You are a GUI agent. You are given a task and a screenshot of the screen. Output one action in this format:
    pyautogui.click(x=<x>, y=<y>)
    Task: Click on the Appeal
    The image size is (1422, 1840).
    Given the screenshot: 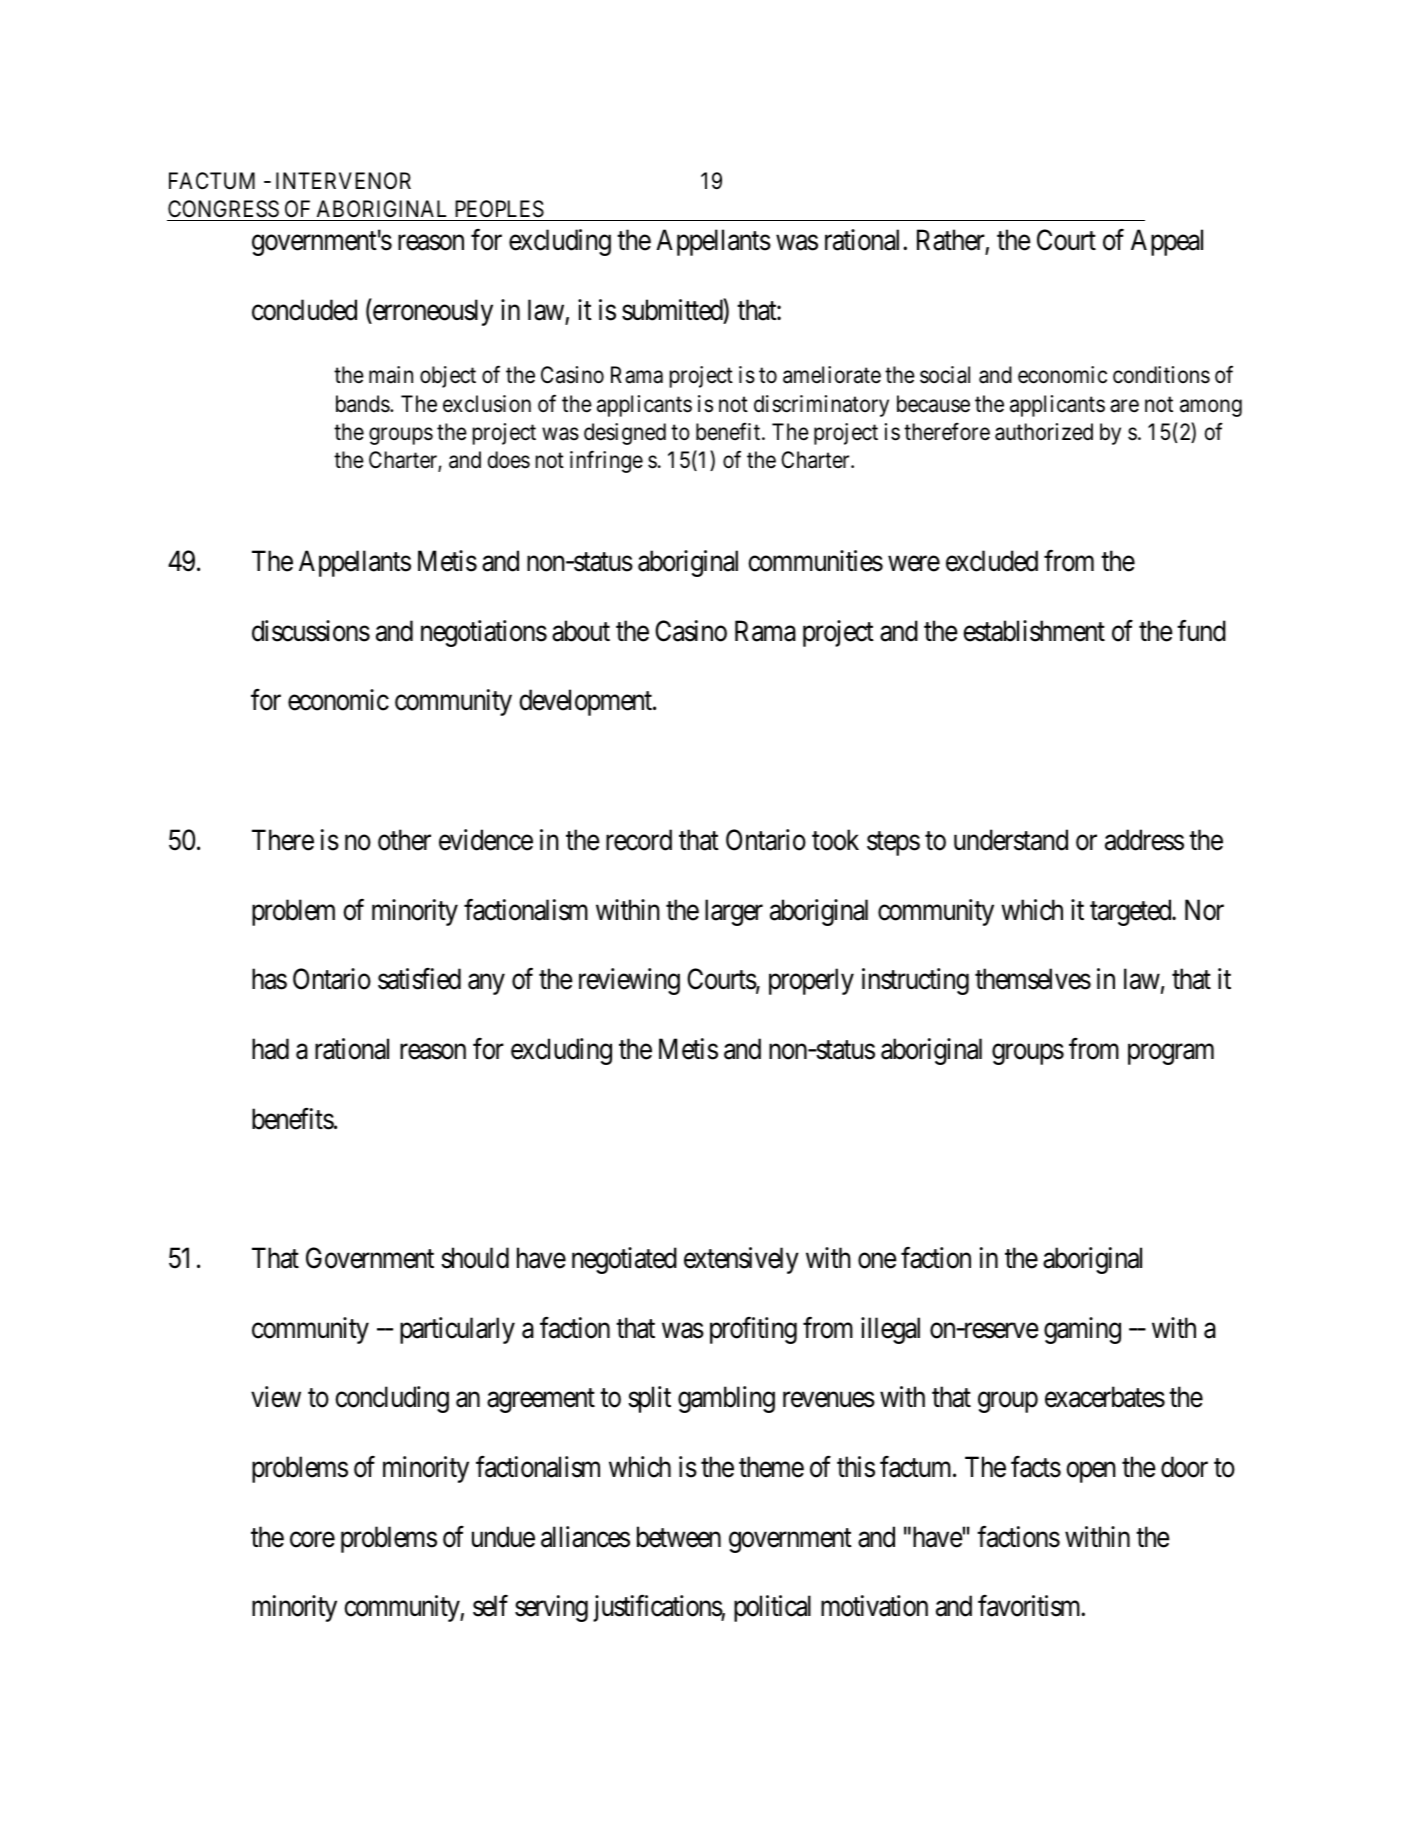 What is the action you would take?
    pyautogui.click(x=1167, y=242)
